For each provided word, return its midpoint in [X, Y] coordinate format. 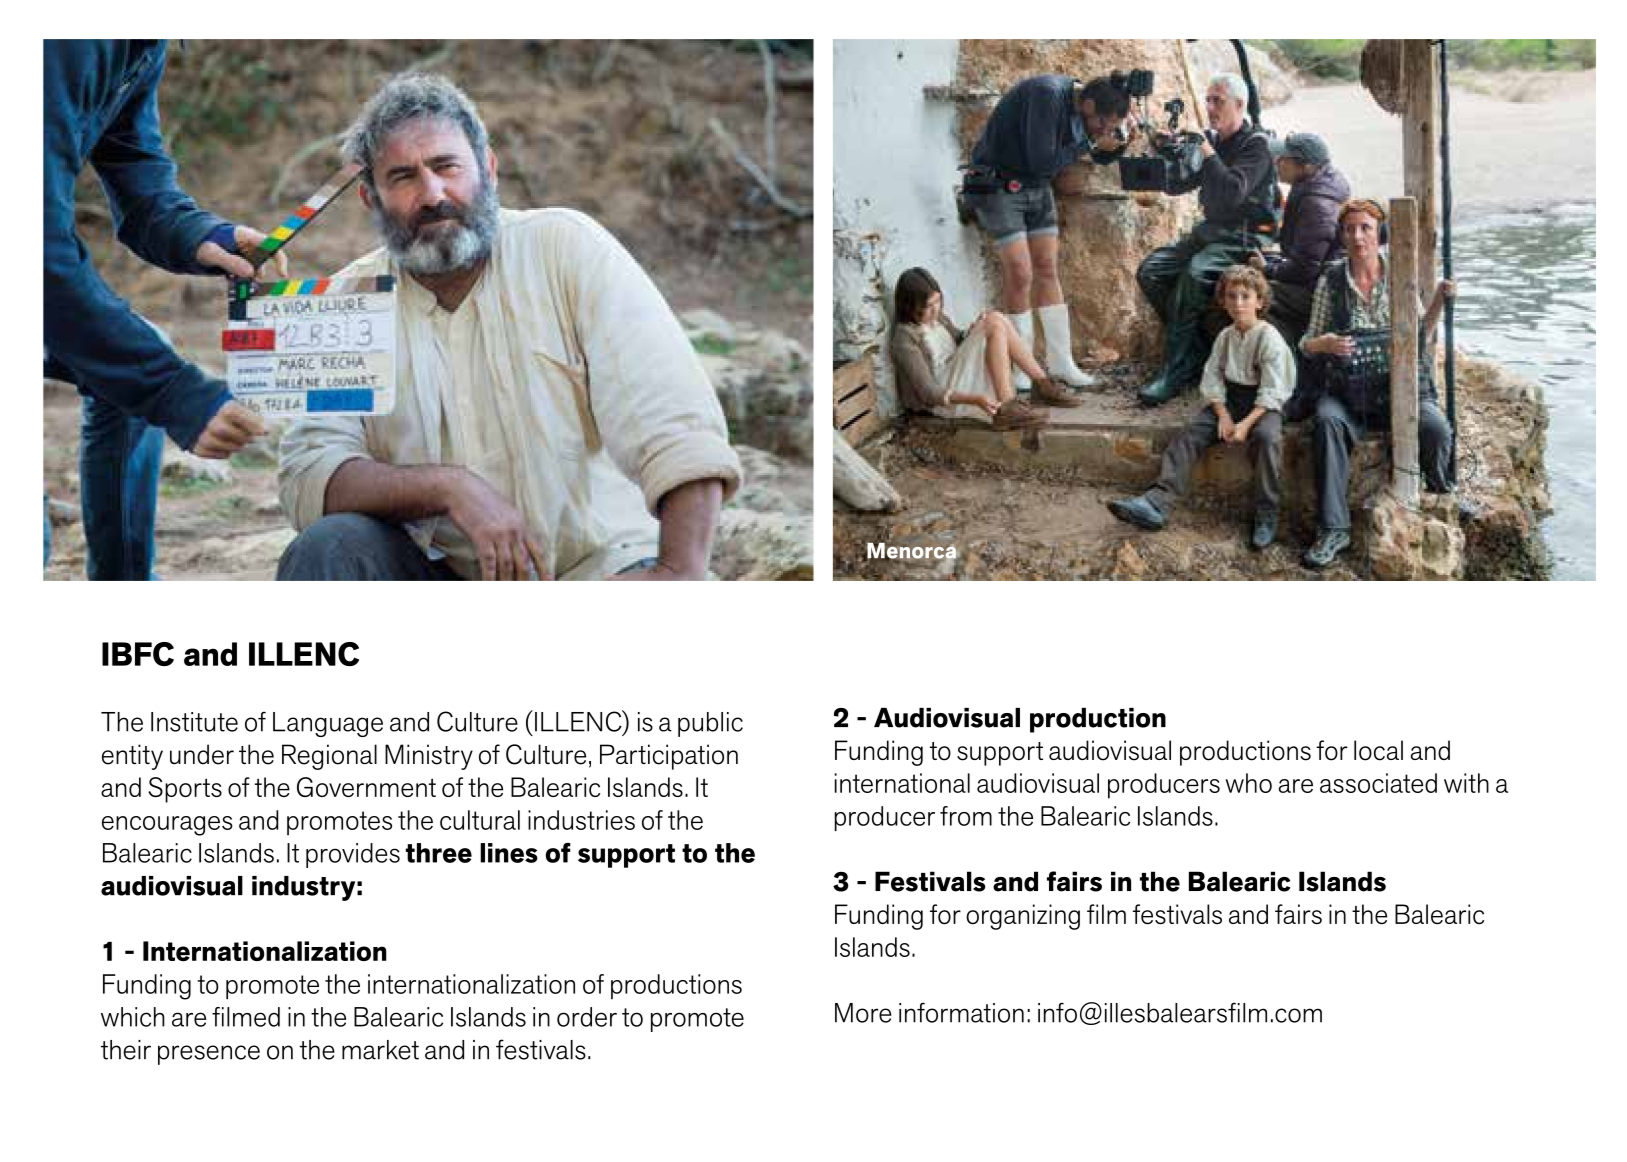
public [710, 724]
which [133, 1017]
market [380, 1050]
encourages [167, 826]
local [1378, 750]
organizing [1023, 917]
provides [353, 855]
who [1248, 783]
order [587, 1017]
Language [328, 724]
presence [209, 1055]
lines [509, 853]
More [863, 1013]
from [966, 816]
